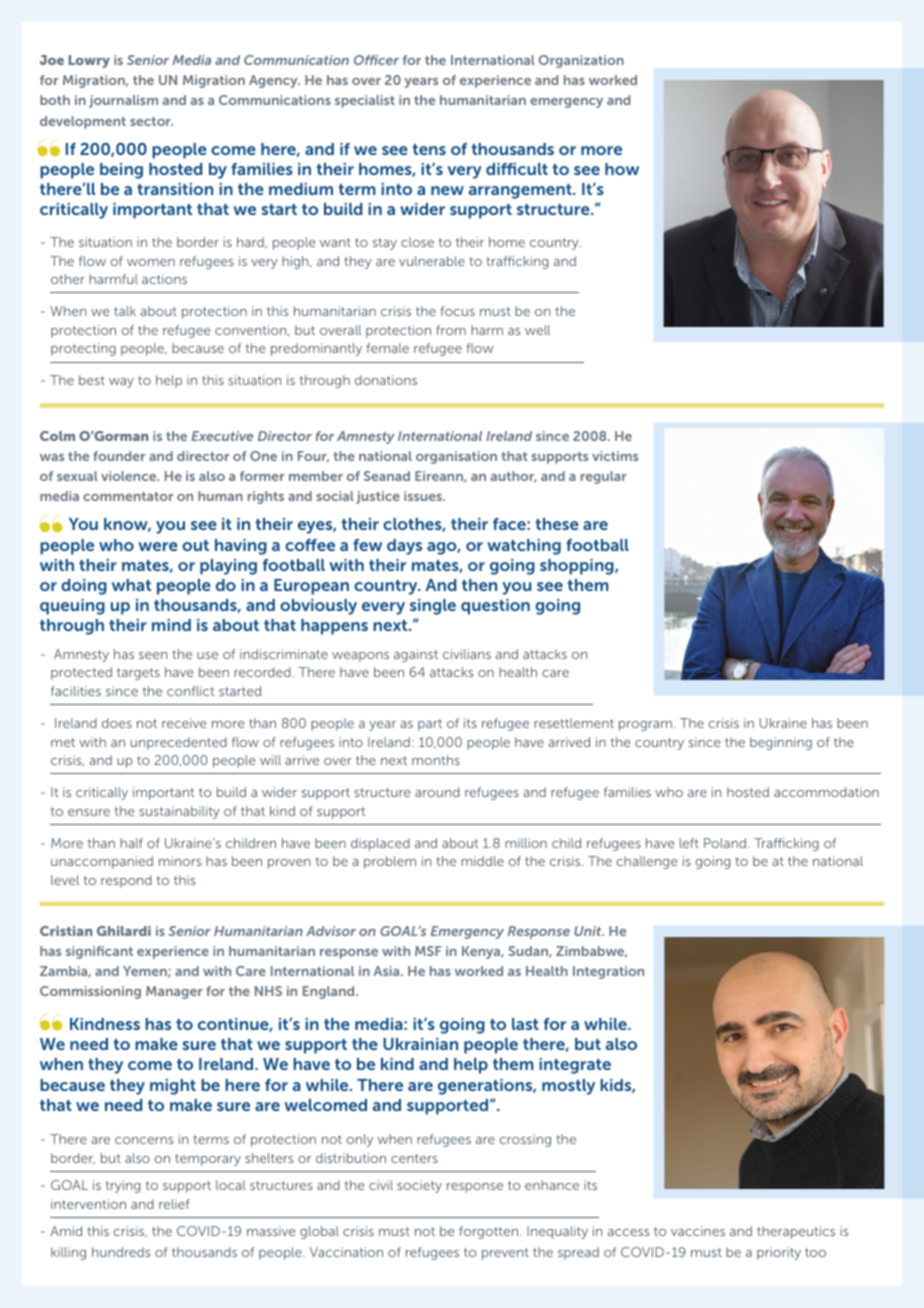 The width and height of the screenshot is (924, 1308). I want to click on how, so click(622, 169).
